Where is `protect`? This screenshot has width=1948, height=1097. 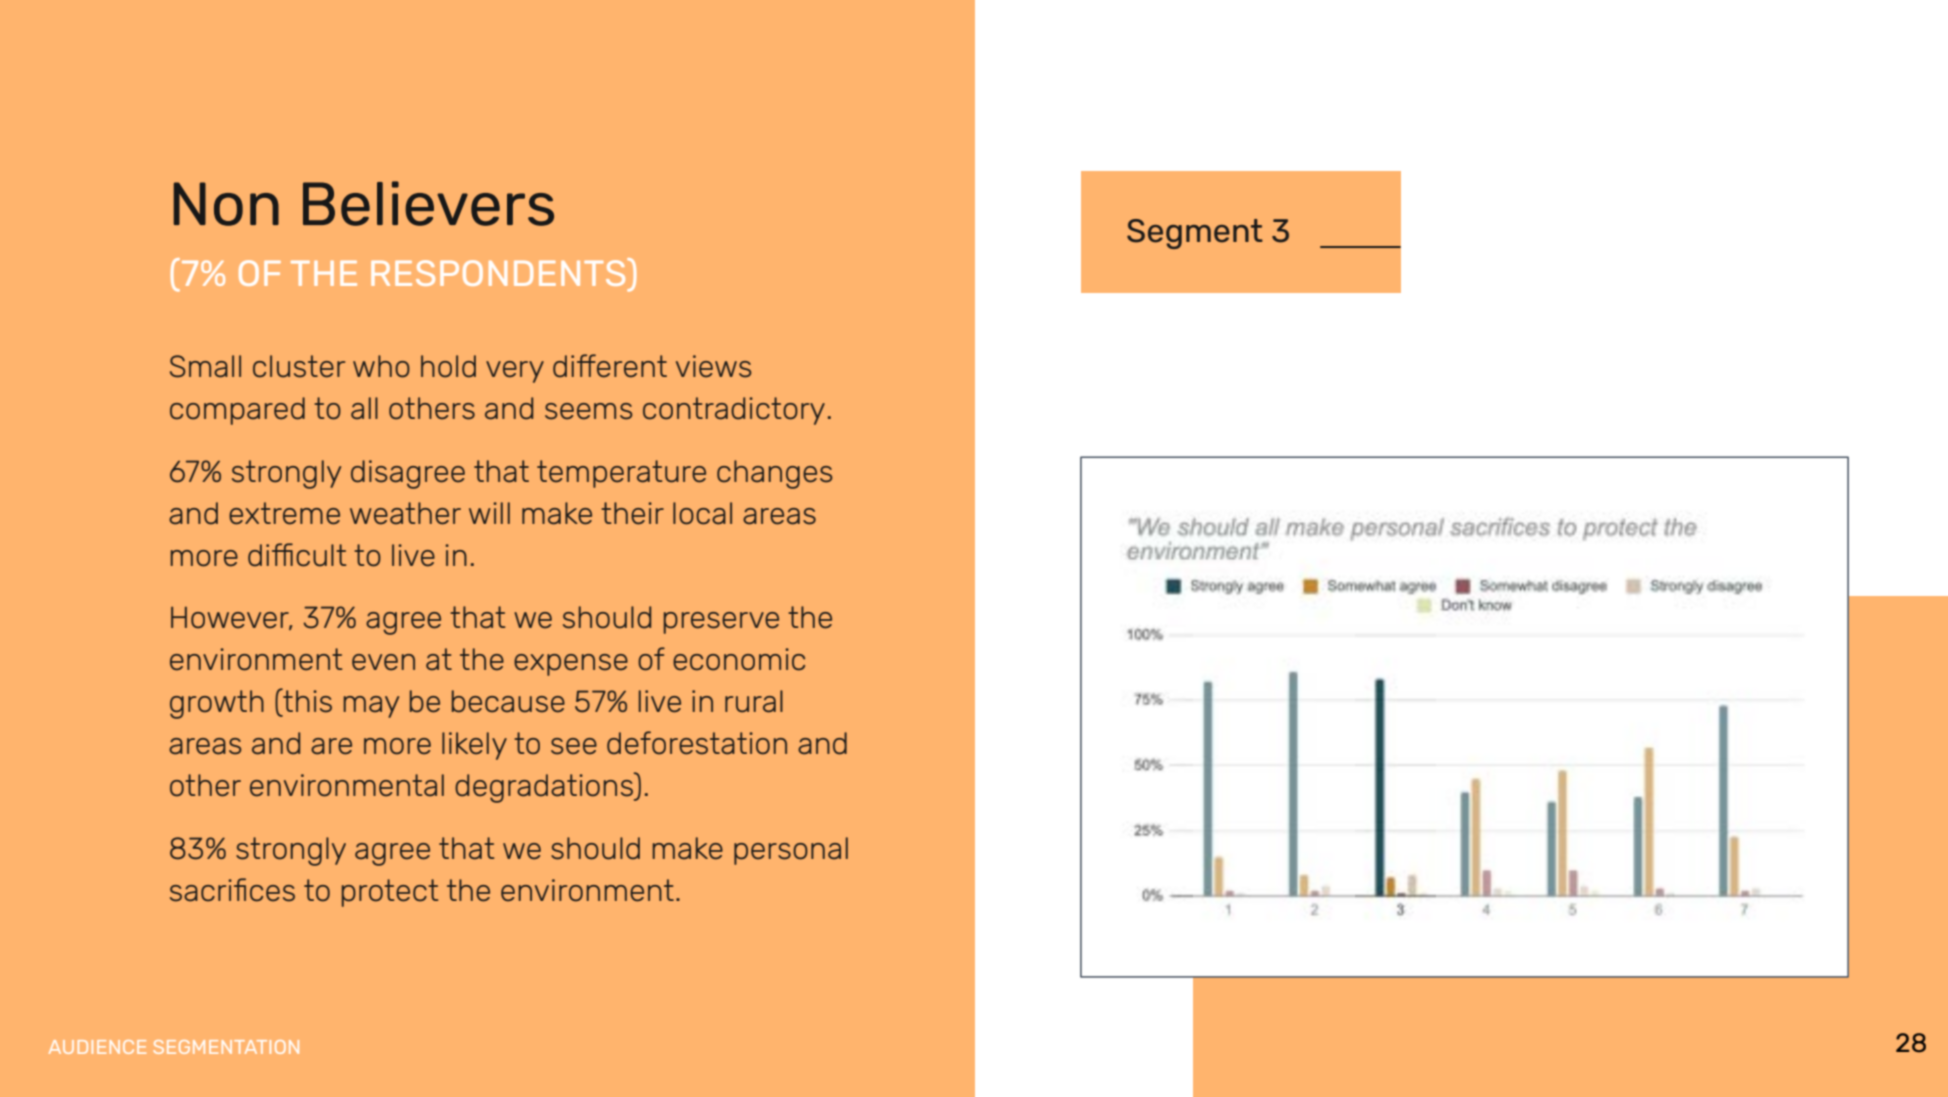 protect is located at coordinates (390, 893).
